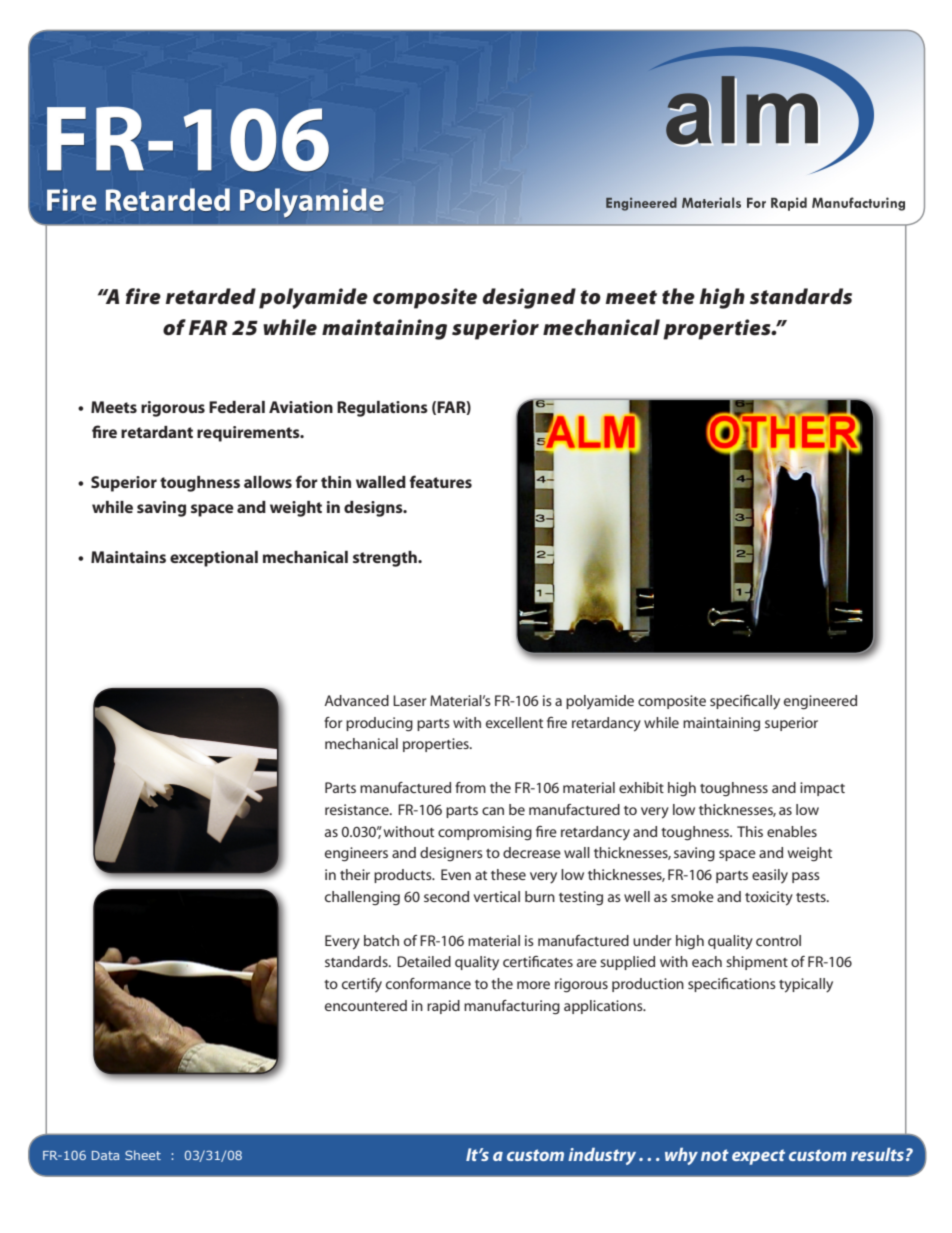  Describe the element at coordinates (237, 407) in the screenshot. I see `Federal` at that location.
